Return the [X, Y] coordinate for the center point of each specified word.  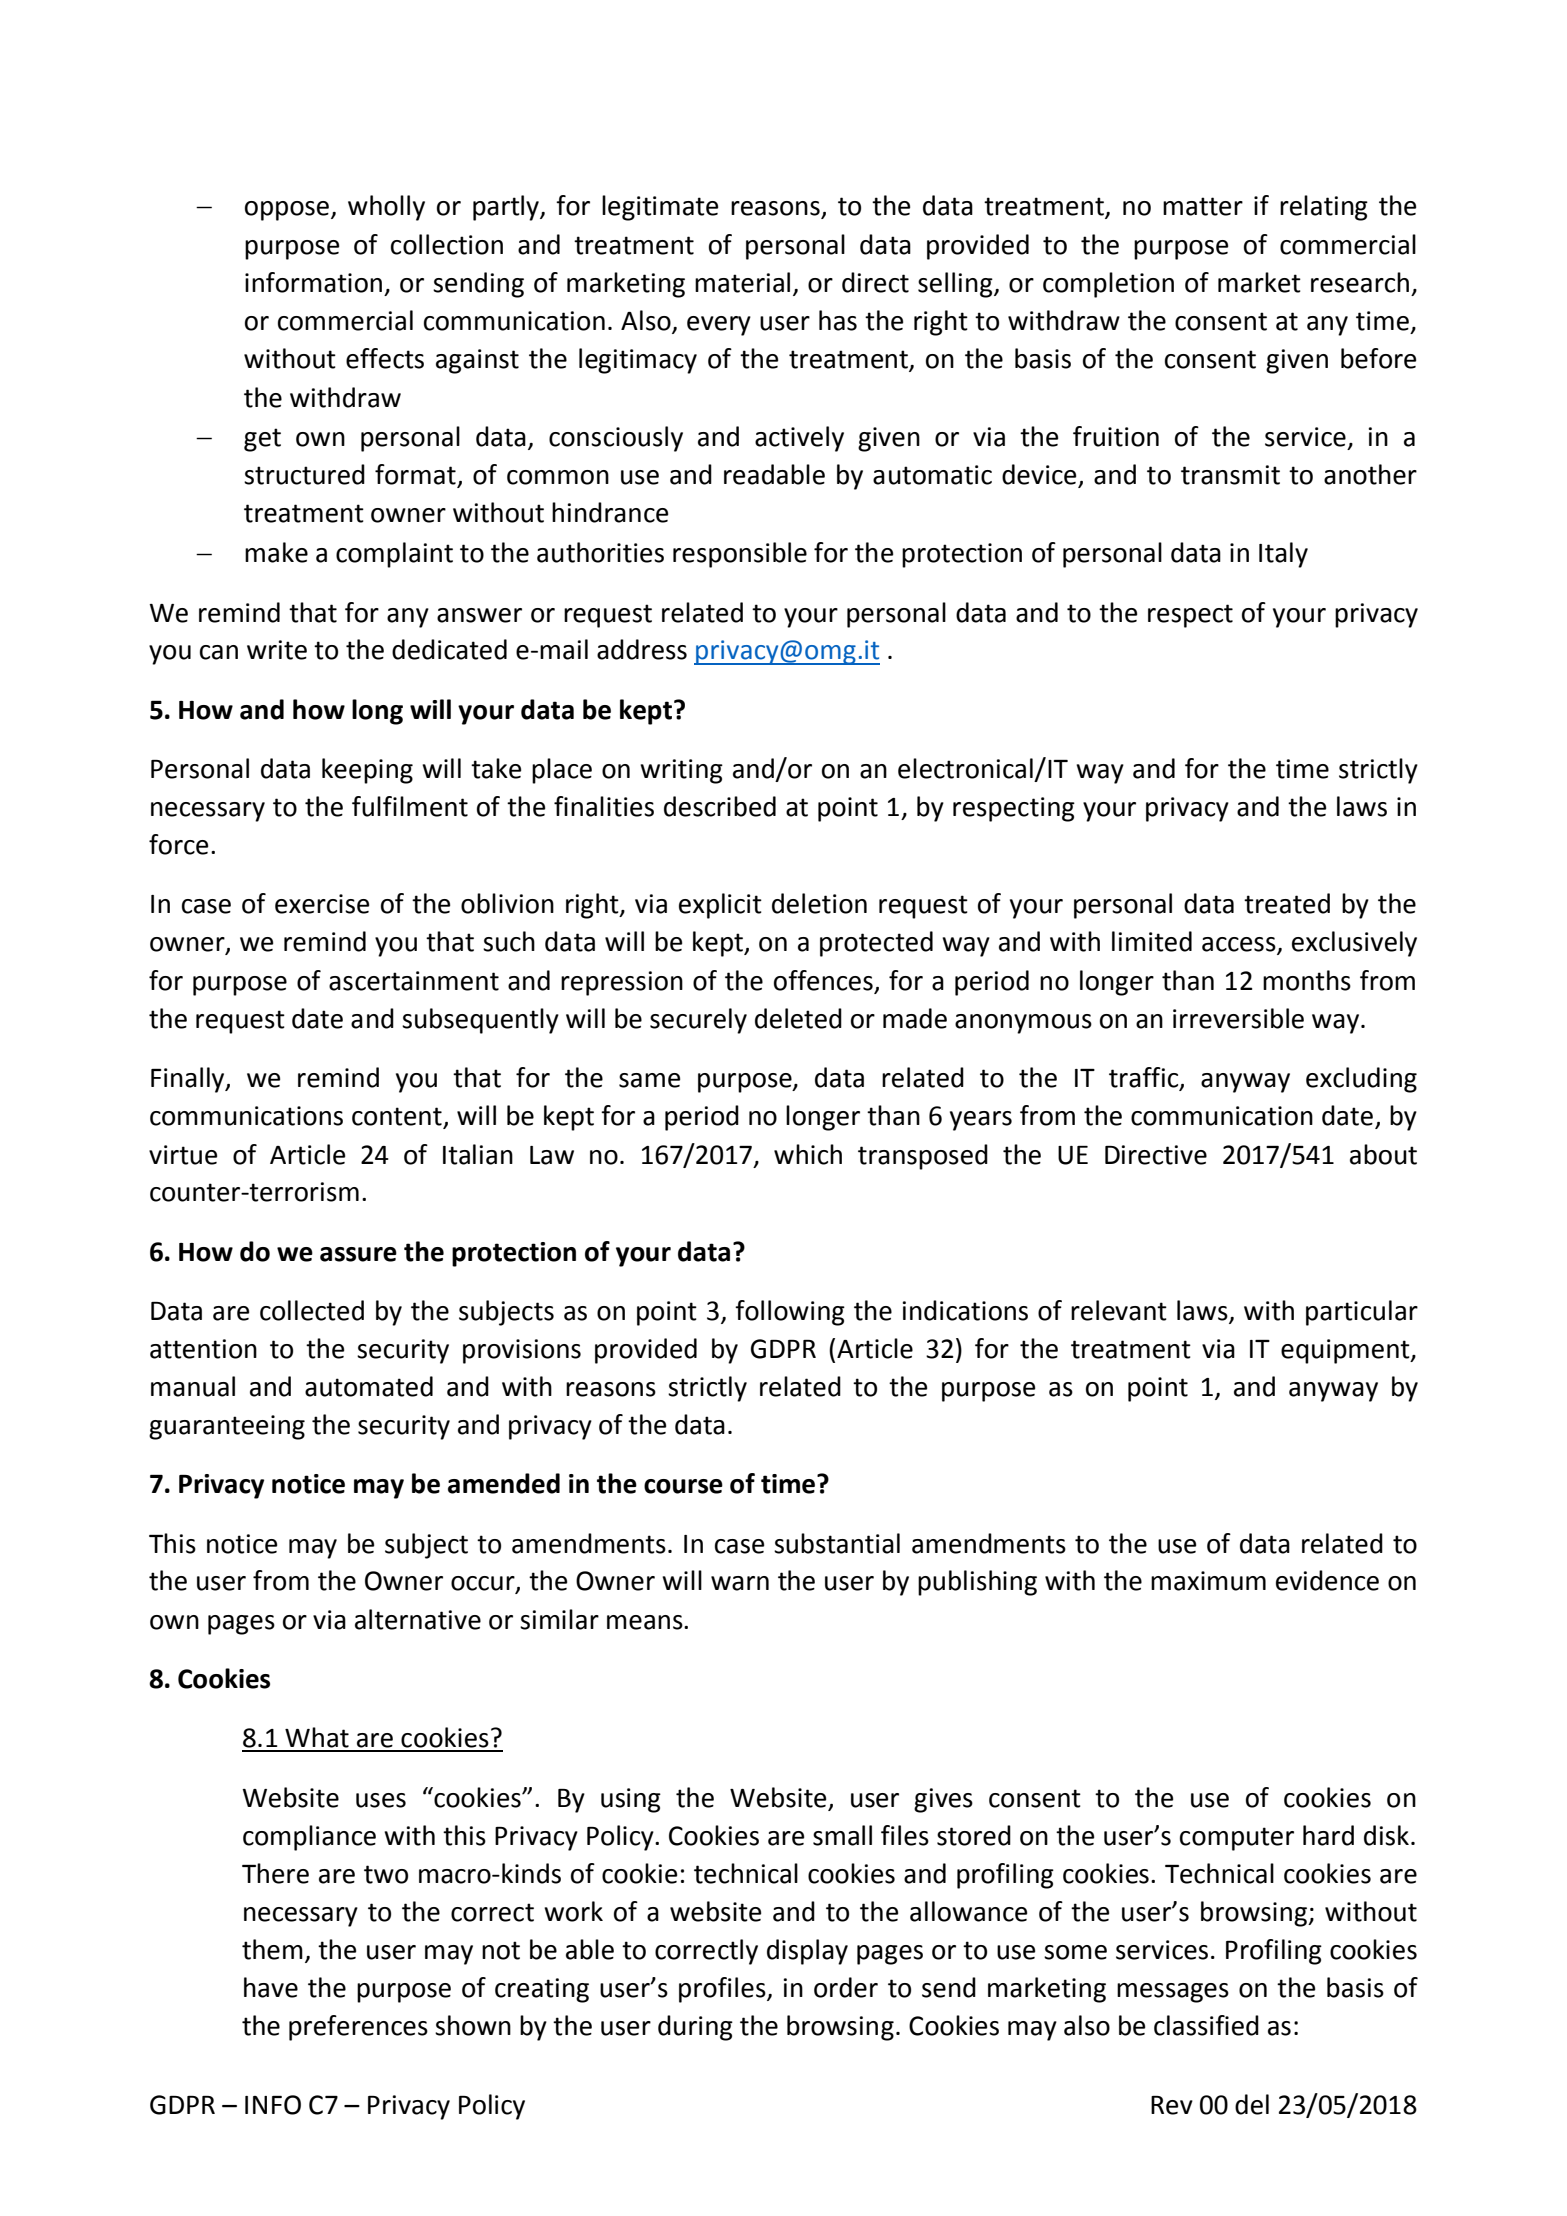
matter [1203, 206]
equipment [1346, 1351]
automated [369, 1386]
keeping [367, 771]
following [790, 1313]
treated [1287, 903]
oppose [287, 211]
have [271, 1987]
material [742, 282]
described [720, 806]
